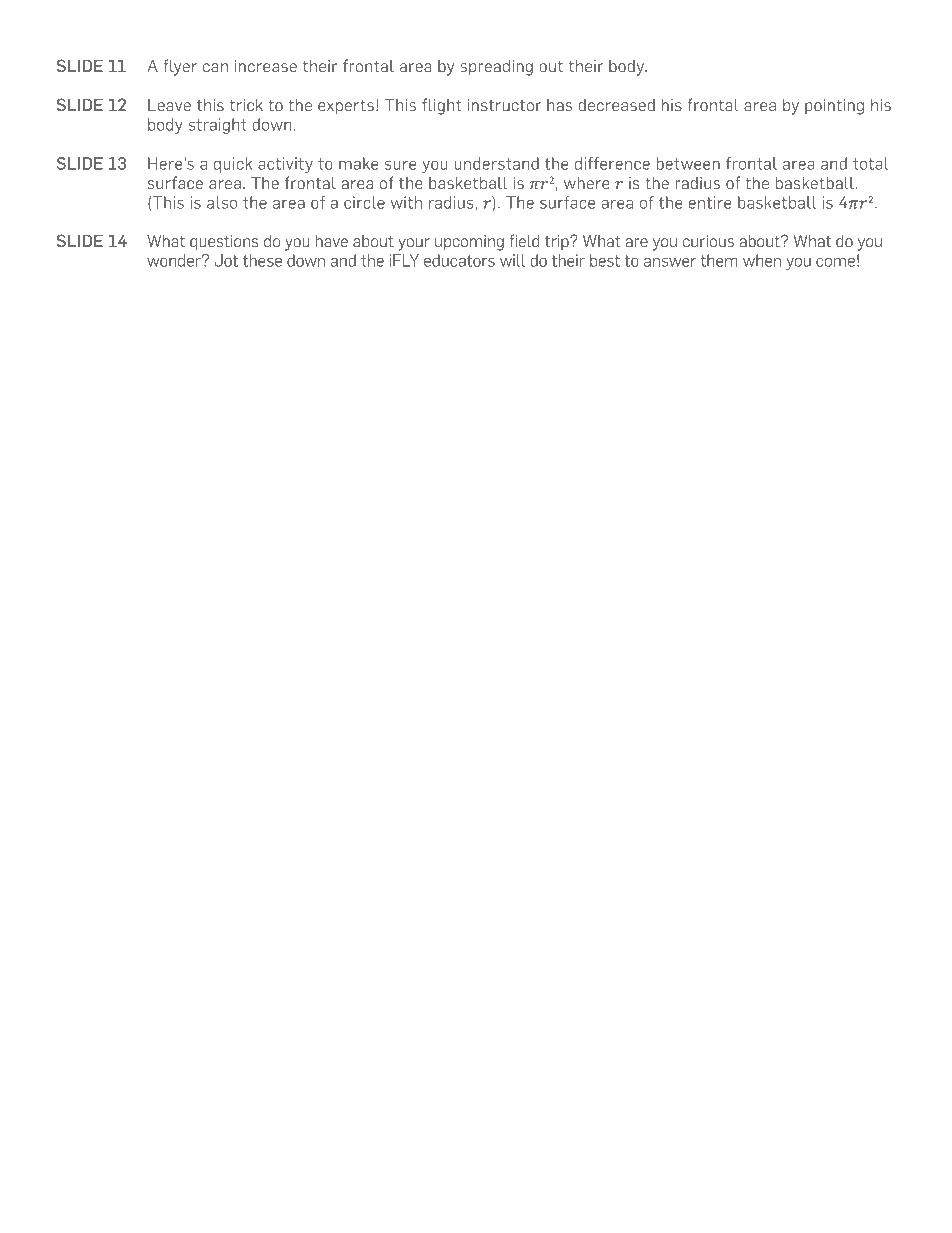 This screenshot has height=1233, width=952. What do you see at coordinates (262, 260) in the screenshot?
I see `these` at bounding box center [262, 260].
